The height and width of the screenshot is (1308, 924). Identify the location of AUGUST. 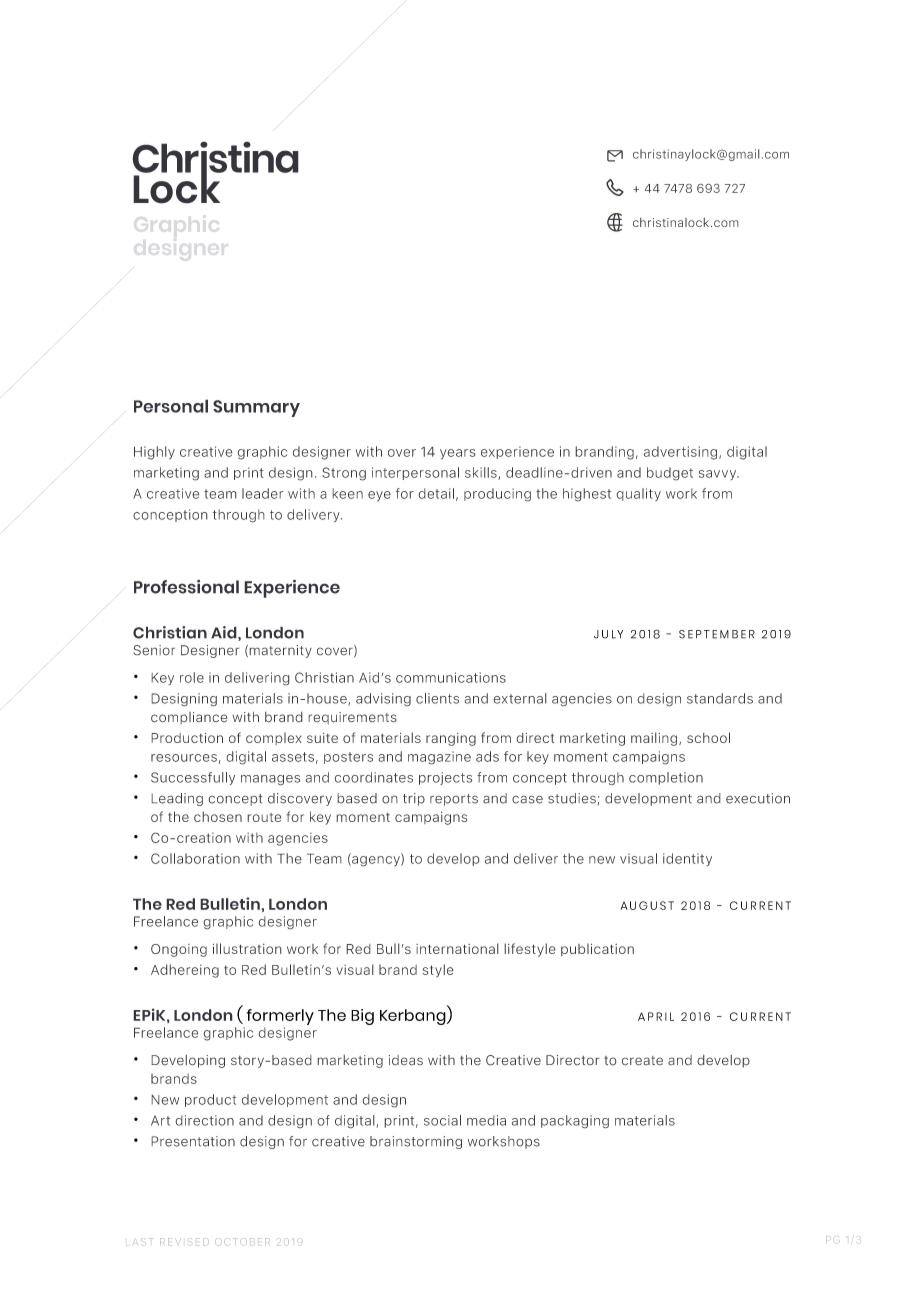
(647, 905).
